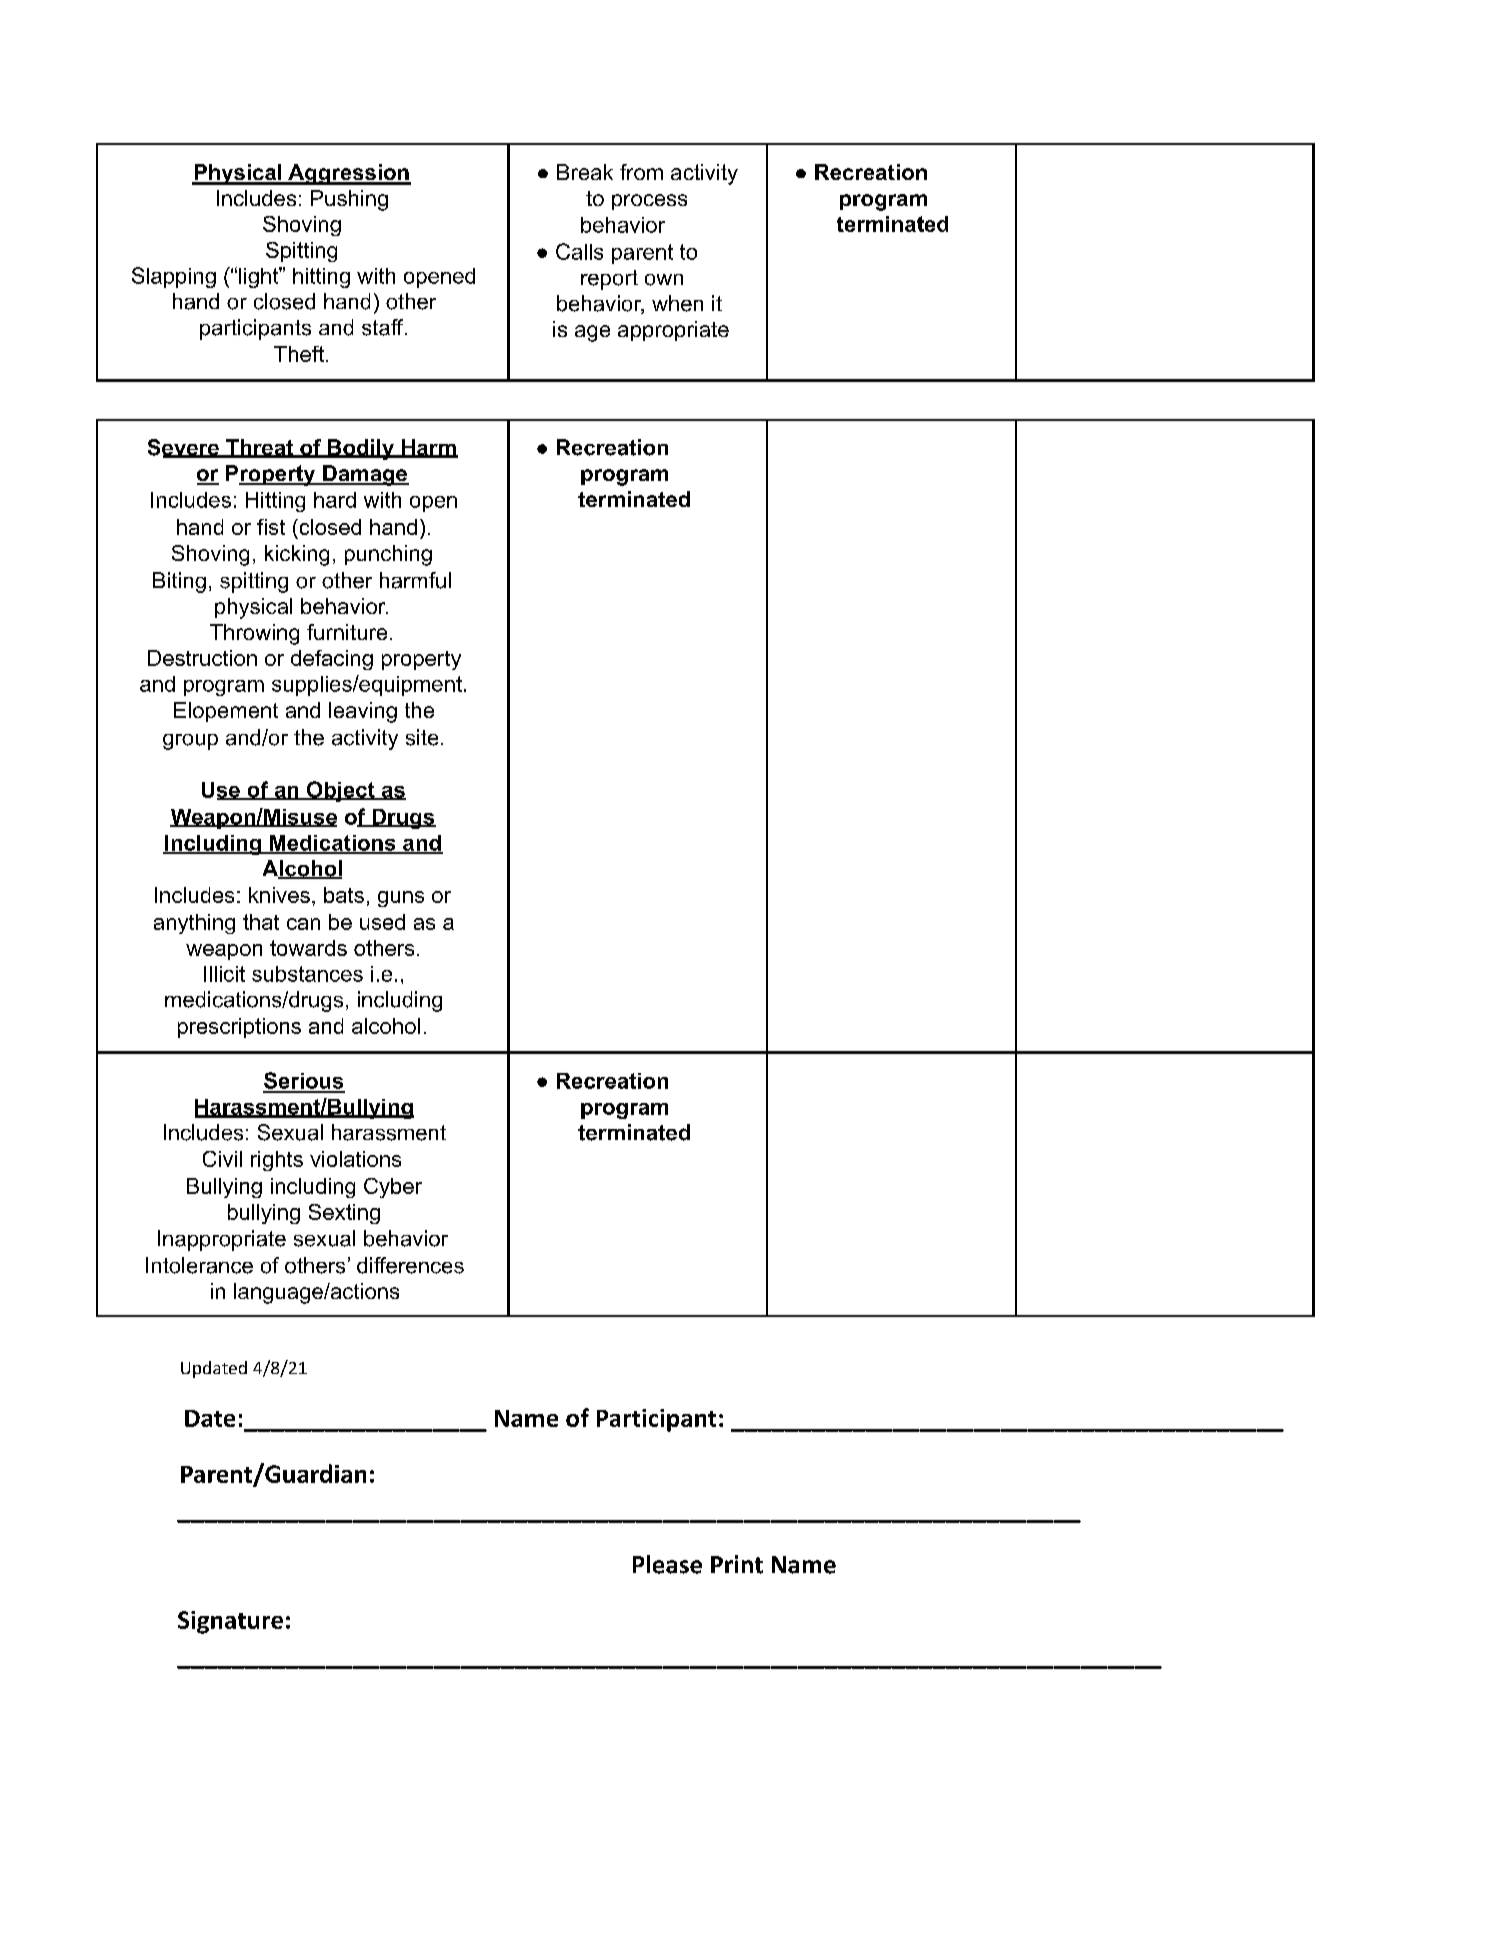  What do you see at coordinates (401, 899) in the page?
I see `guns` at bounding box center [401, 899].
